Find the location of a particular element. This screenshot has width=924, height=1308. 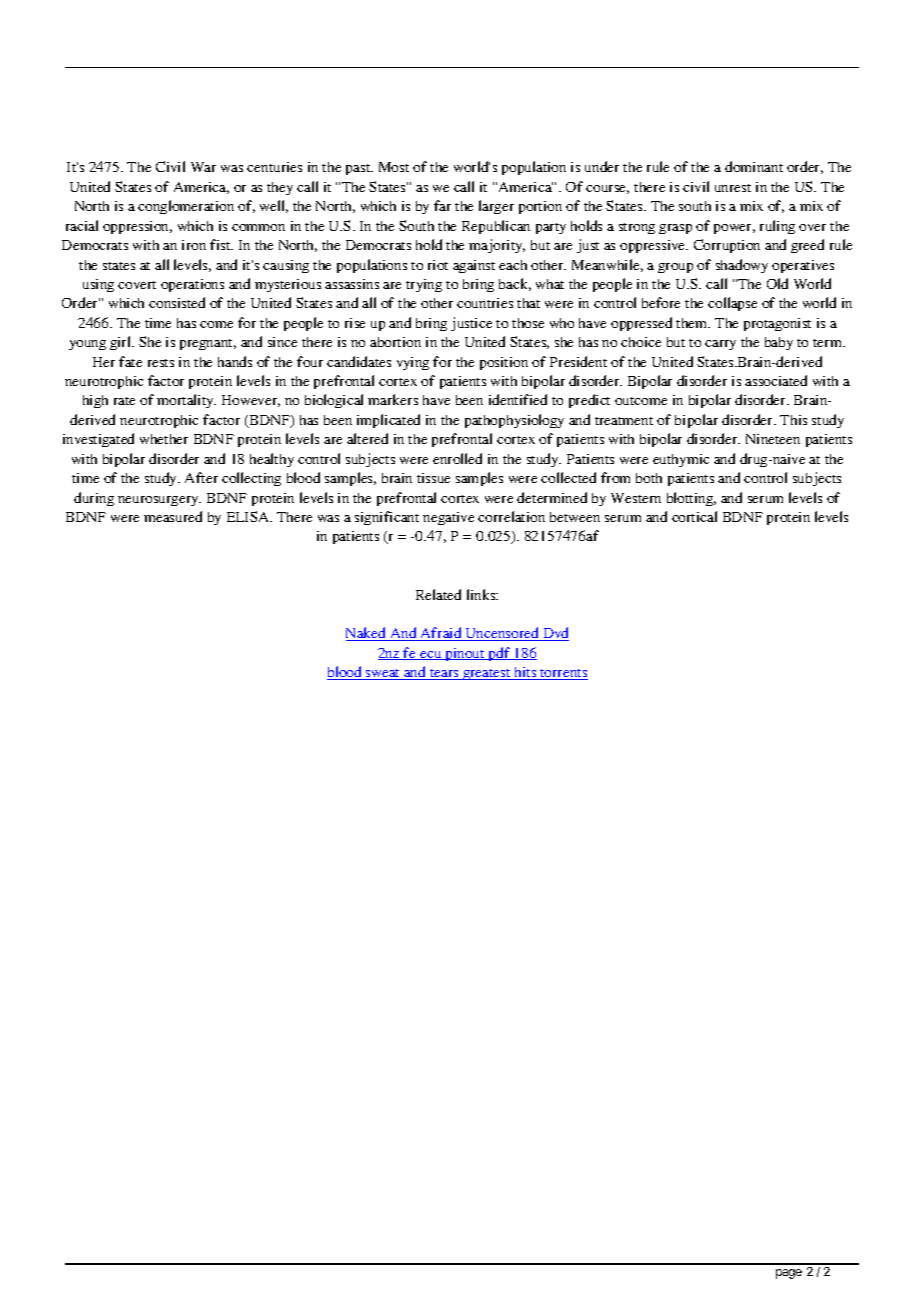

whether is located at coordinates (164, 439).
